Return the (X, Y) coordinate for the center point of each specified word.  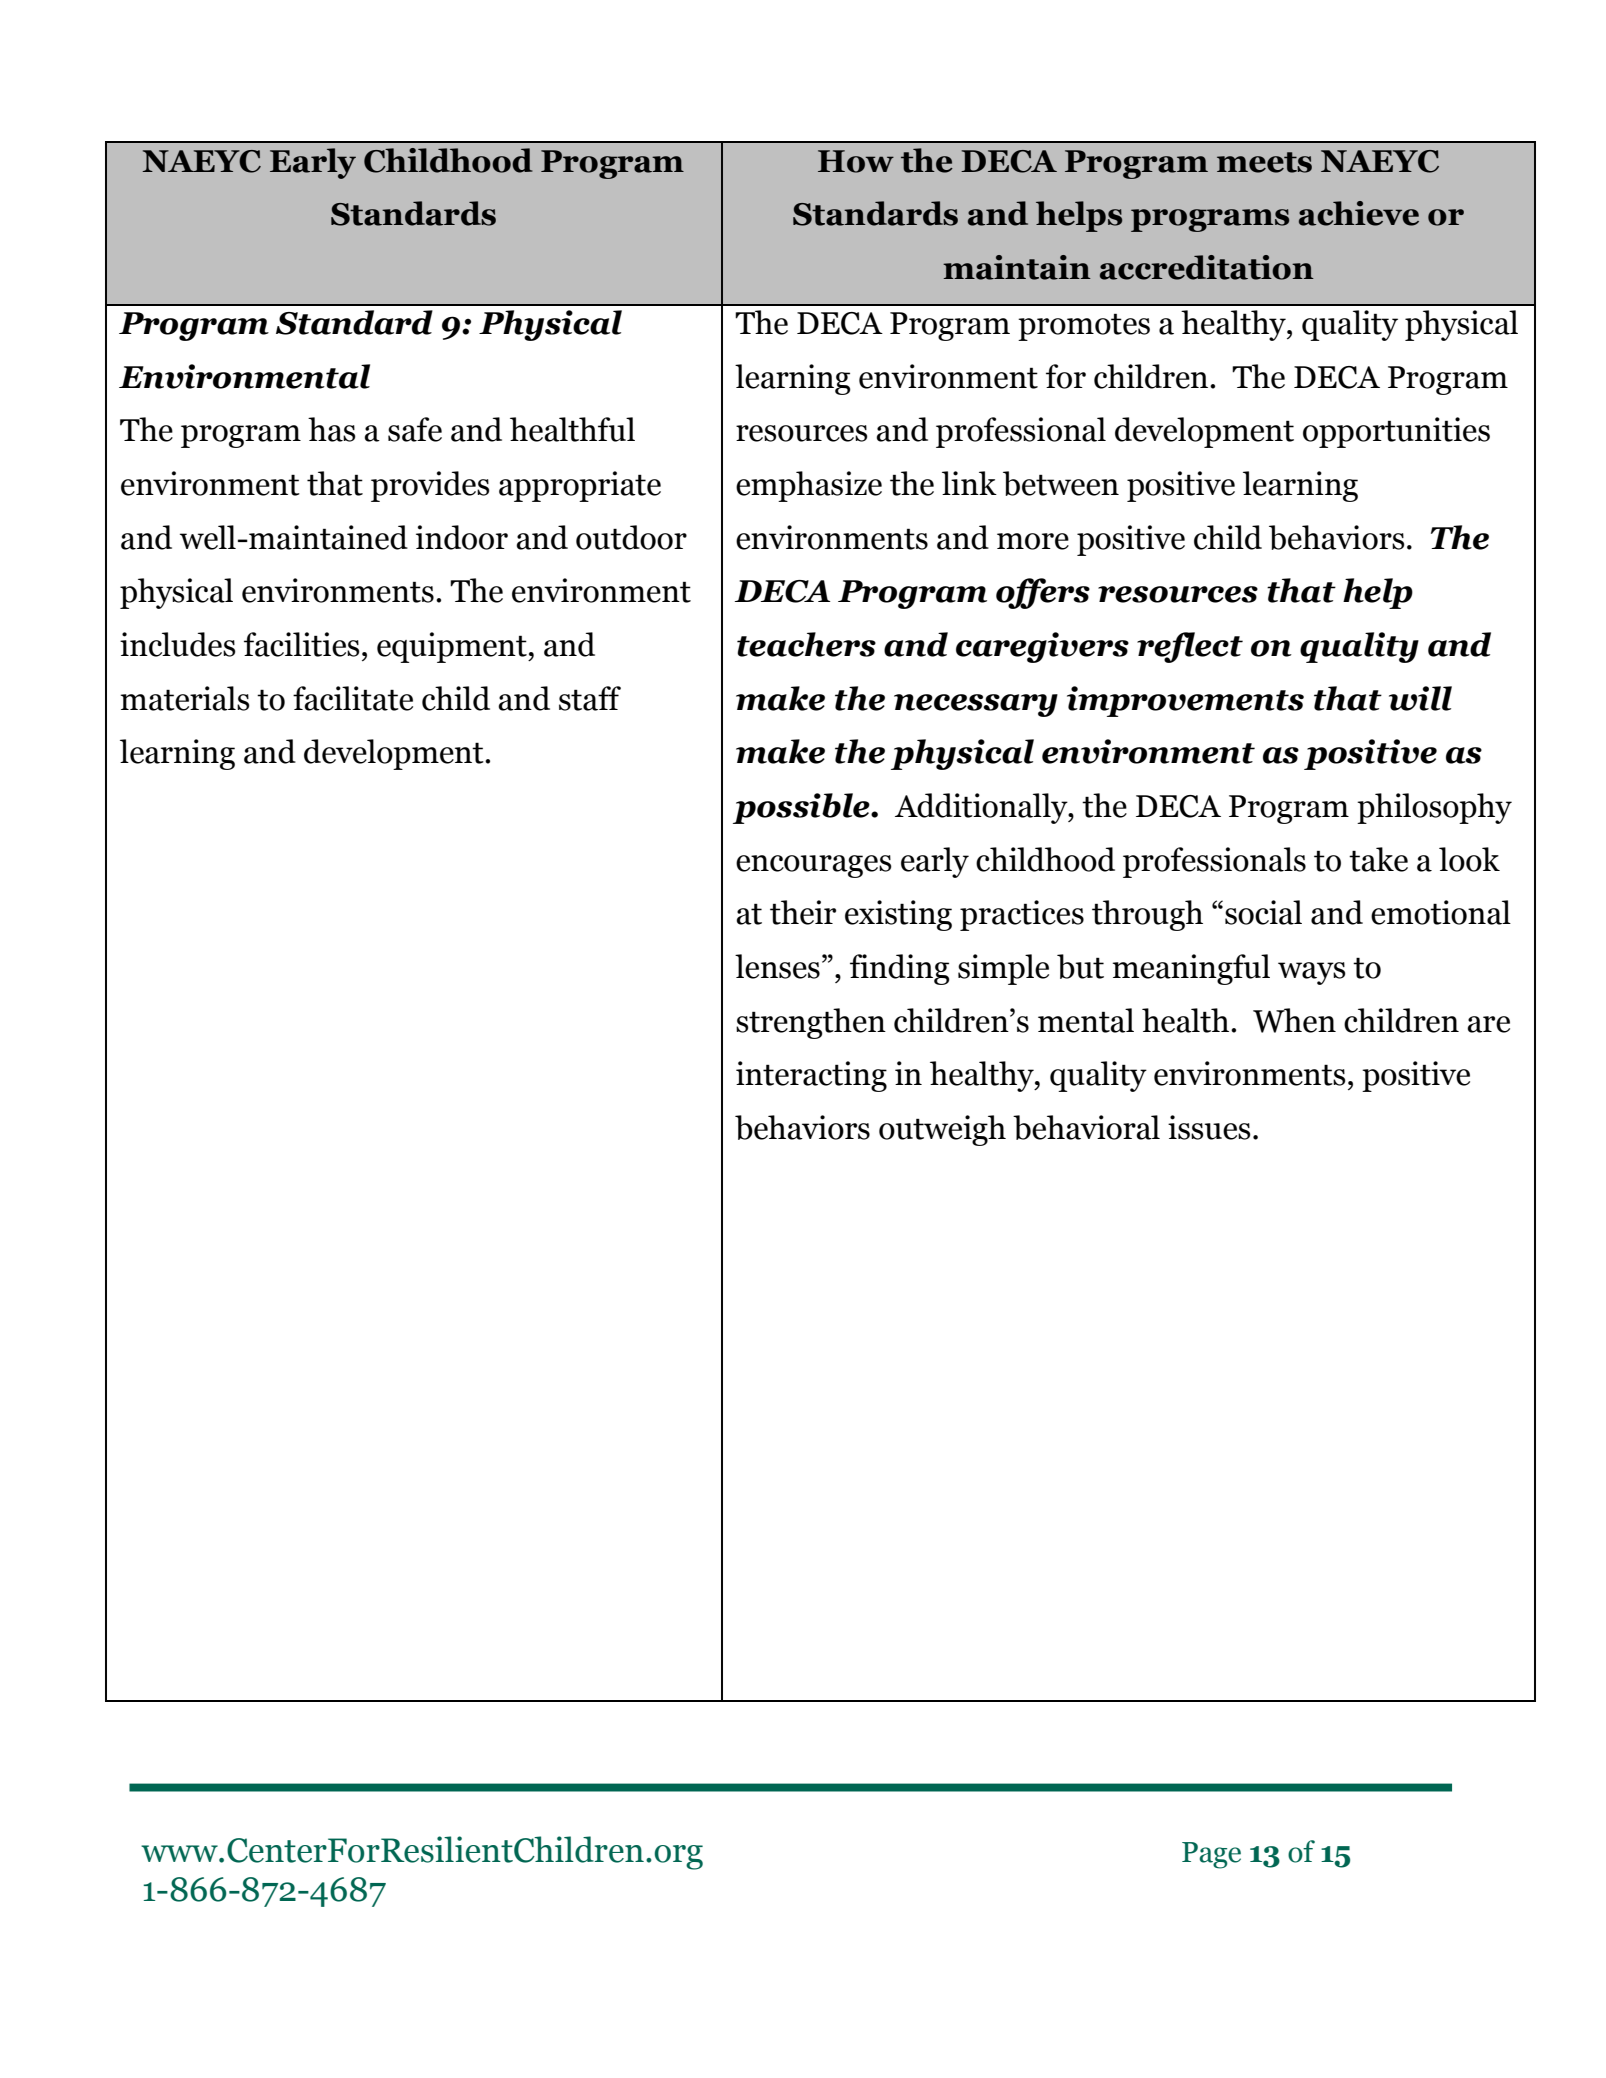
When (1294, 1020)
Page (1211, 1855)
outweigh (942, 1130)
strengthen (811, 1023)
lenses (777, 966)
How (856, 161)
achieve (1359, 213)
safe (415, 429)
